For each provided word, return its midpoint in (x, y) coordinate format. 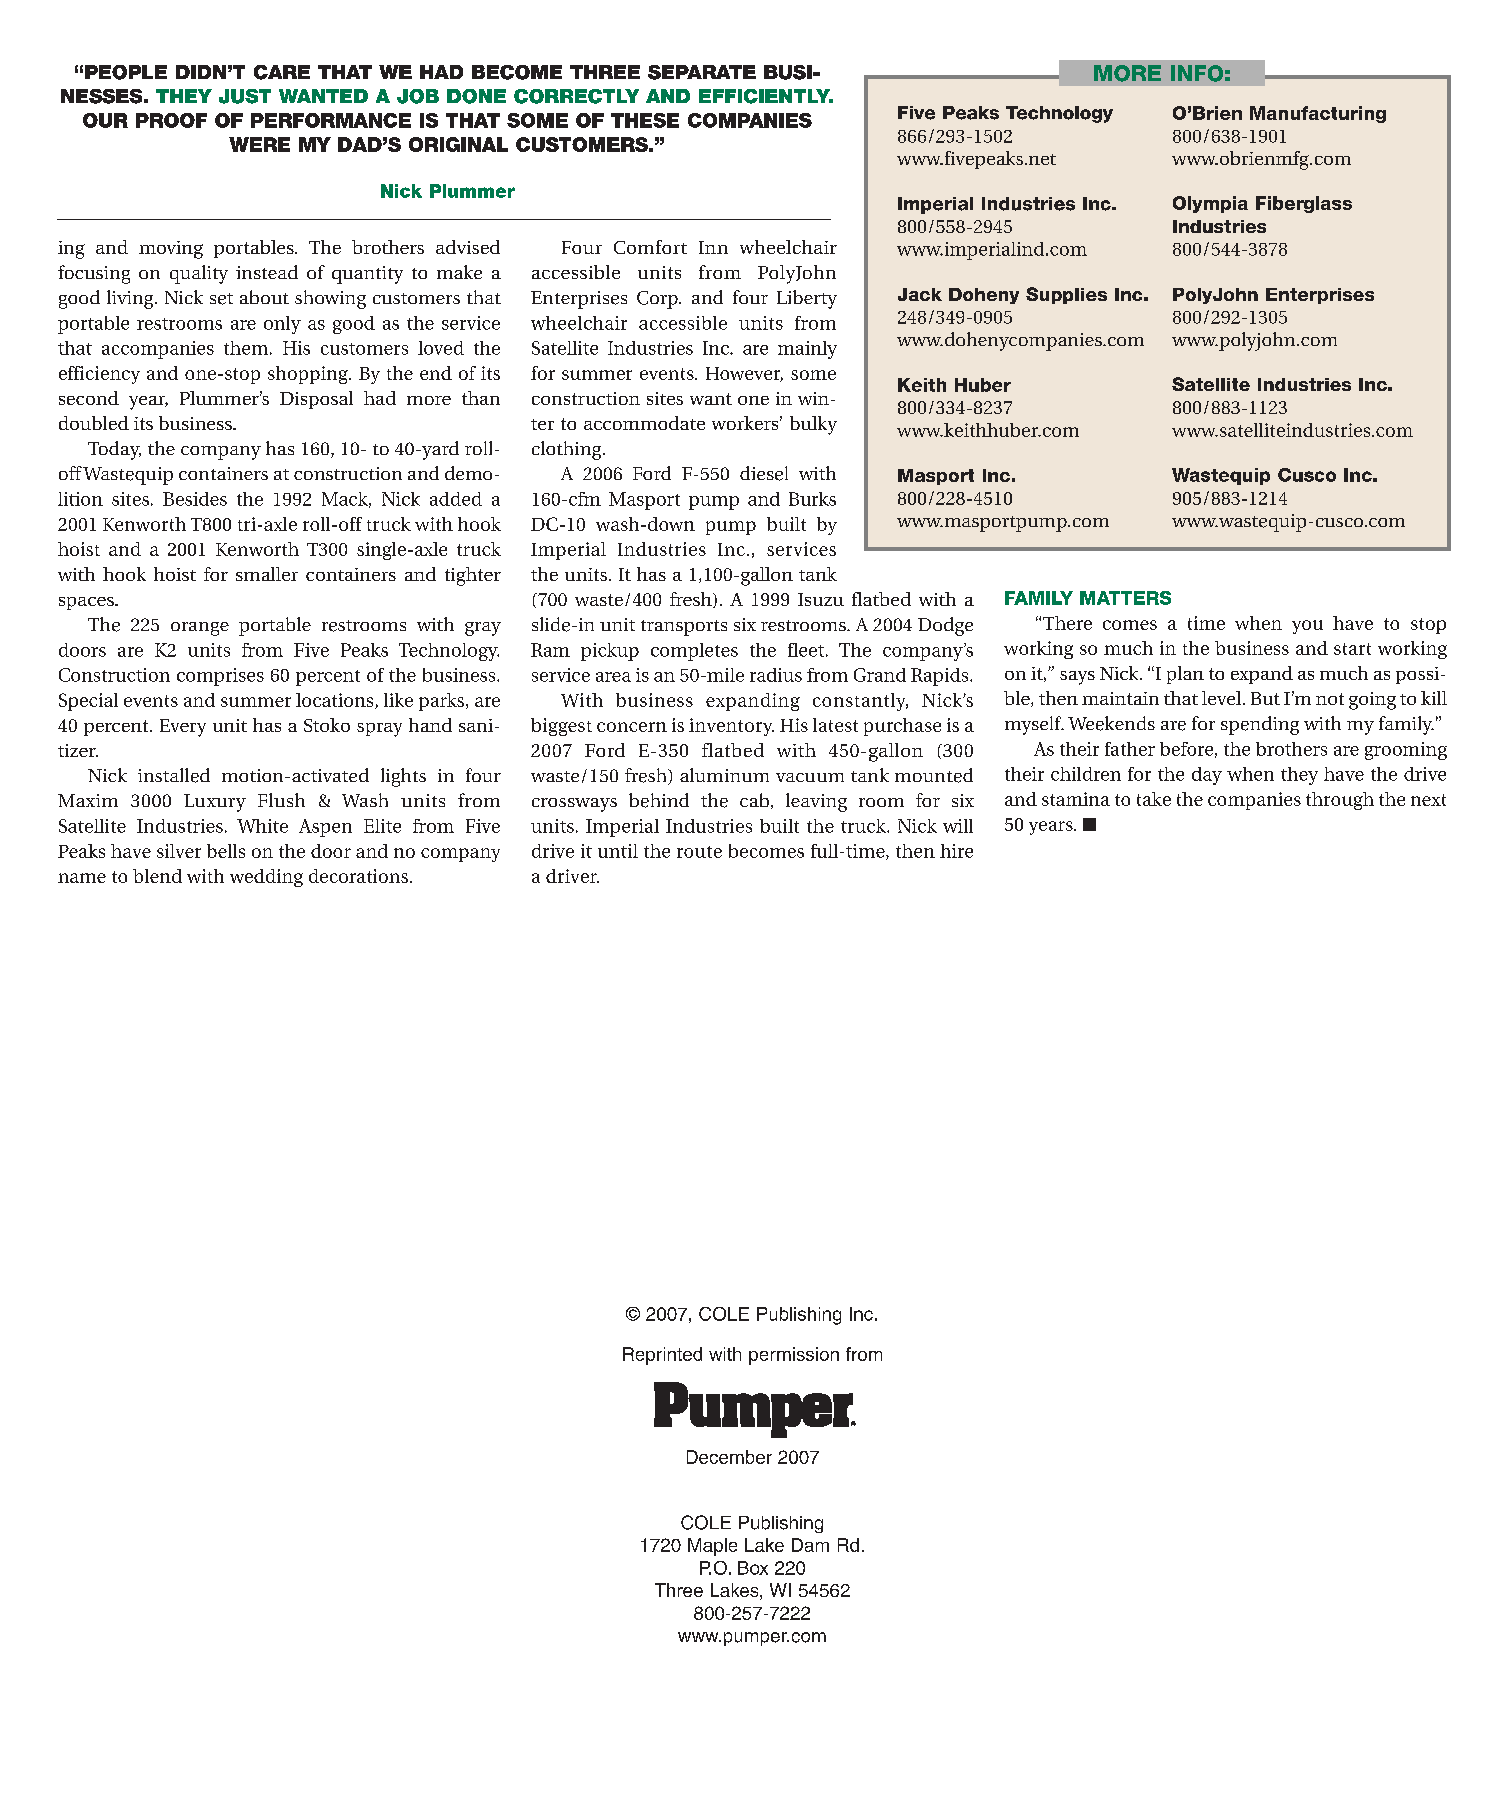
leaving (816, 802)
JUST (245, 96)
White (262, 826)
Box (753, 1568)
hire (956, 851)
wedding (266, 878)
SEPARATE (702, 72)
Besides (195, 499)
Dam (810, 1545)
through (1340, 801)
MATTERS (1125, 598)
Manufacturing (1318, 114)
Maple (712, 1547)
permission (794, 1356)
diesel (764, 473)
